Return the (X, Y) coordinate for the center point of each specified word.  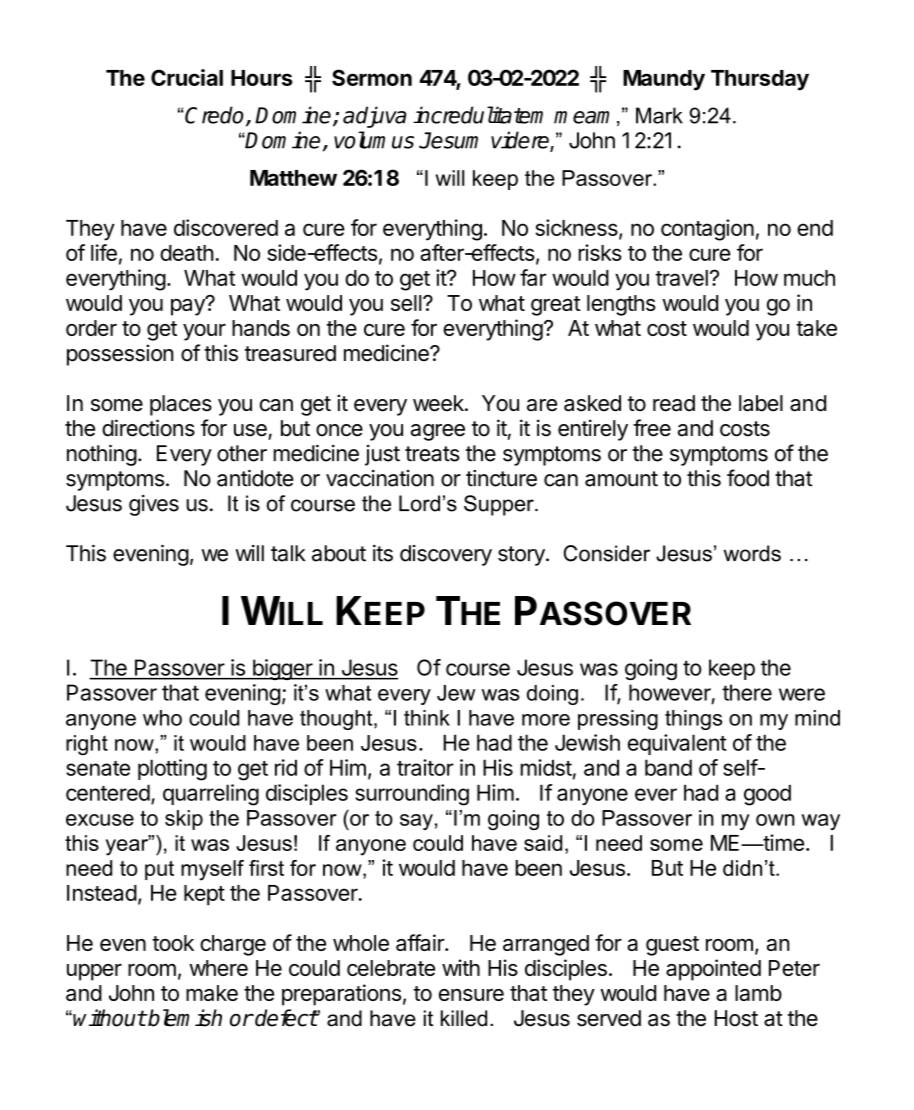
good (767, 795)
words (752, 553)
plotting (172, 770)
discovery (446, 555)
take (816, 328)
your (204, 332)
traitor (425, 767)
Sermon (372, 77)
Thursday (760, 80)
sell (406, 303)
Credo (216, 116)
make (212, 993)
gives (154, 505)
